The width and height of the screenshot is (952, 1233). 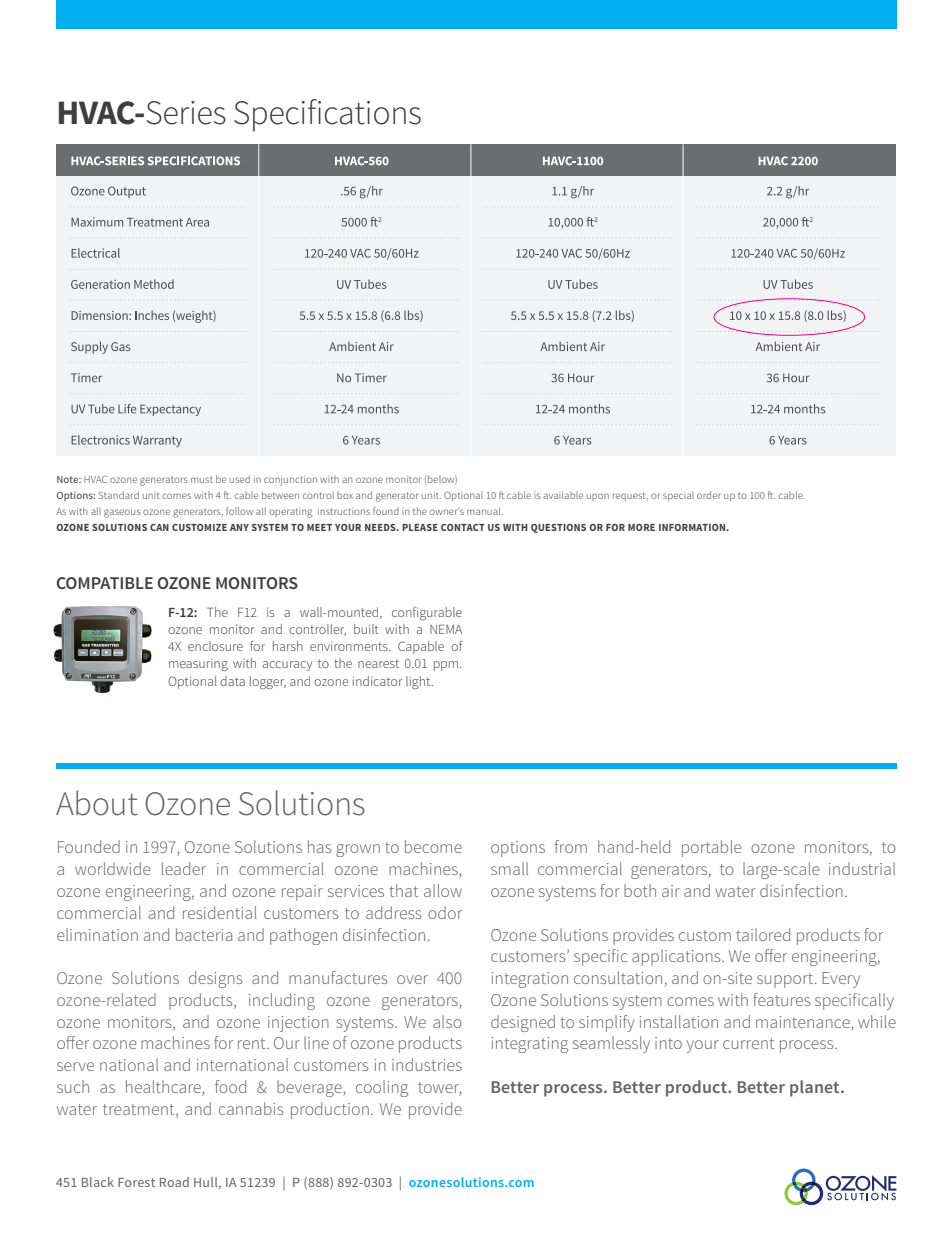 I want to click on become, so click(x=433, y=846).
